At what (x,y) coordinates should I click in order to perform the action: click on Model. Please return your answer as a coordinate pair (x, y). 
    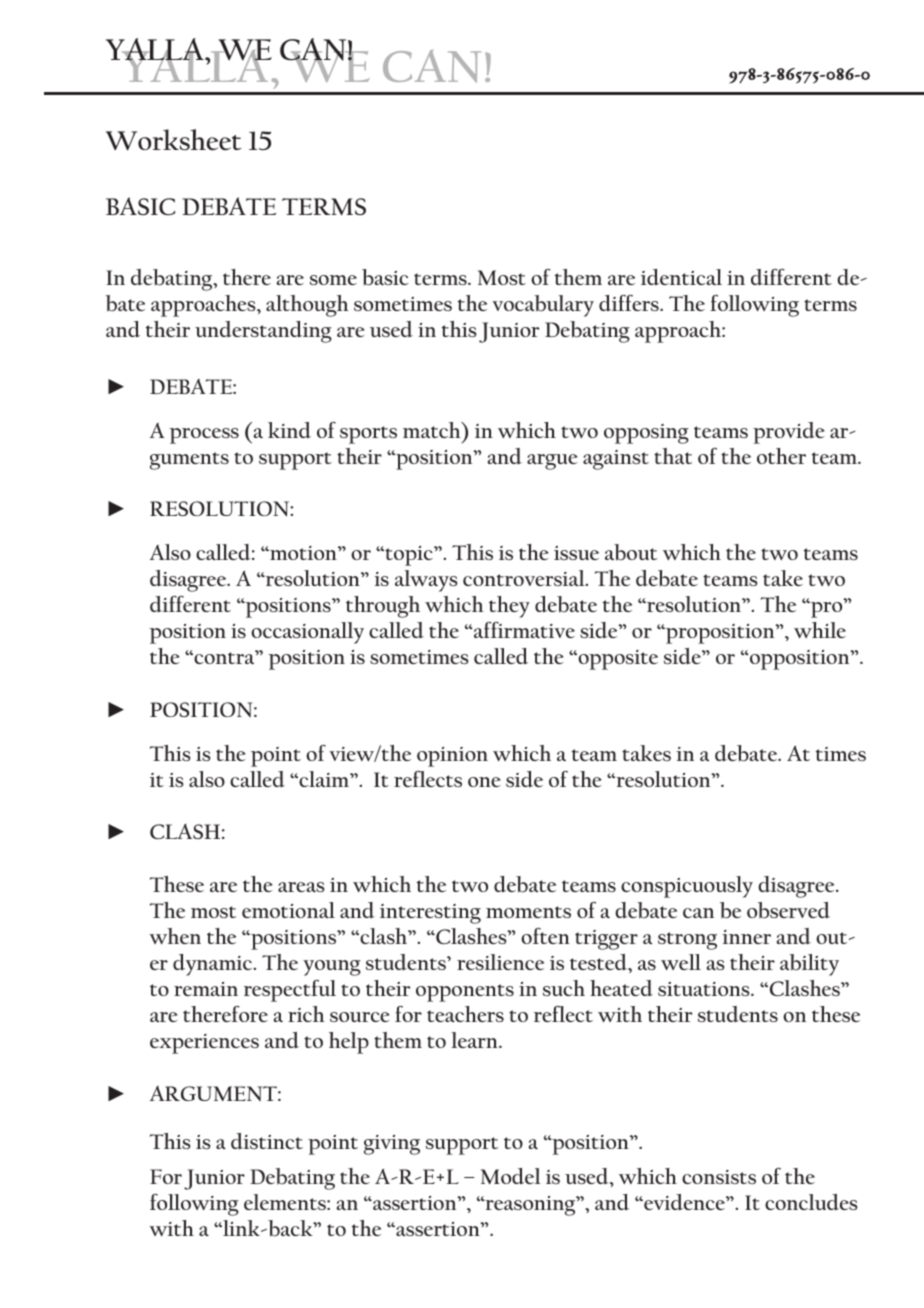
    Looking at the image, I should click on (511, 1176).
